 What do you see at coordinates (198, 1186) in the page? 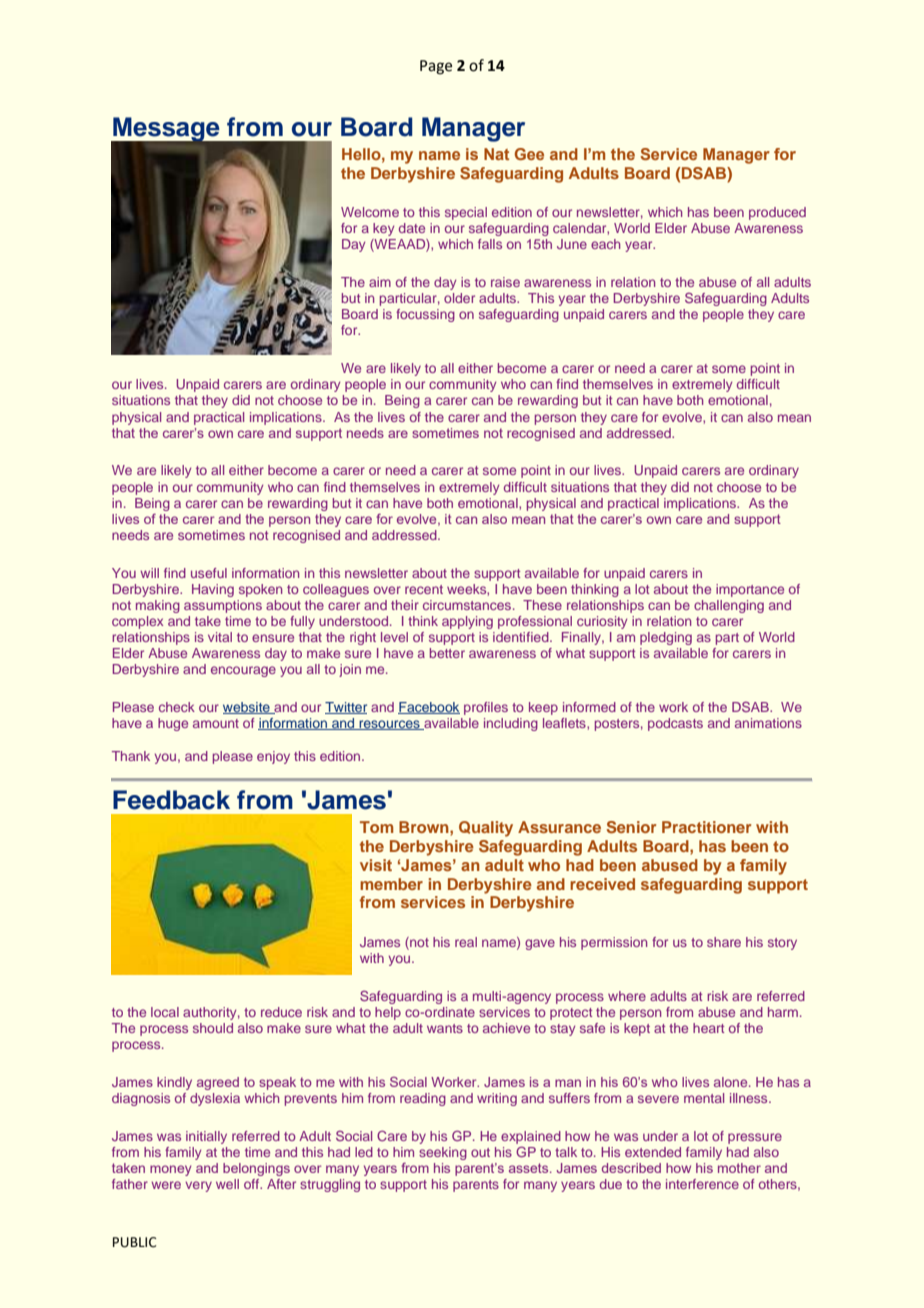
I see `very` at bounding box center [198, 1186].
